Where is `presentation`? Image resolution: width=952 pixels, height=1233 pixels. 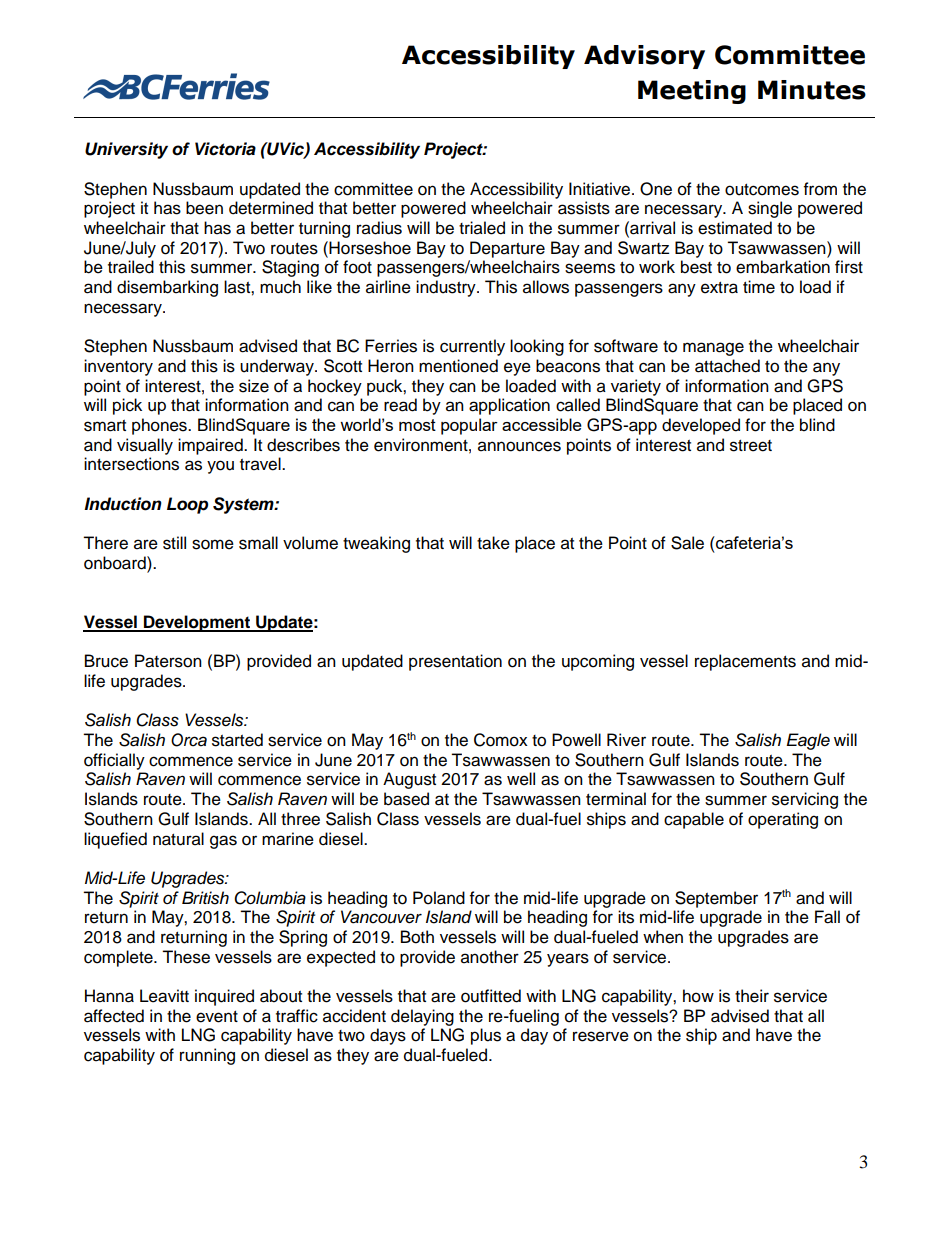 presentation is located at coordinates (455, 662).
